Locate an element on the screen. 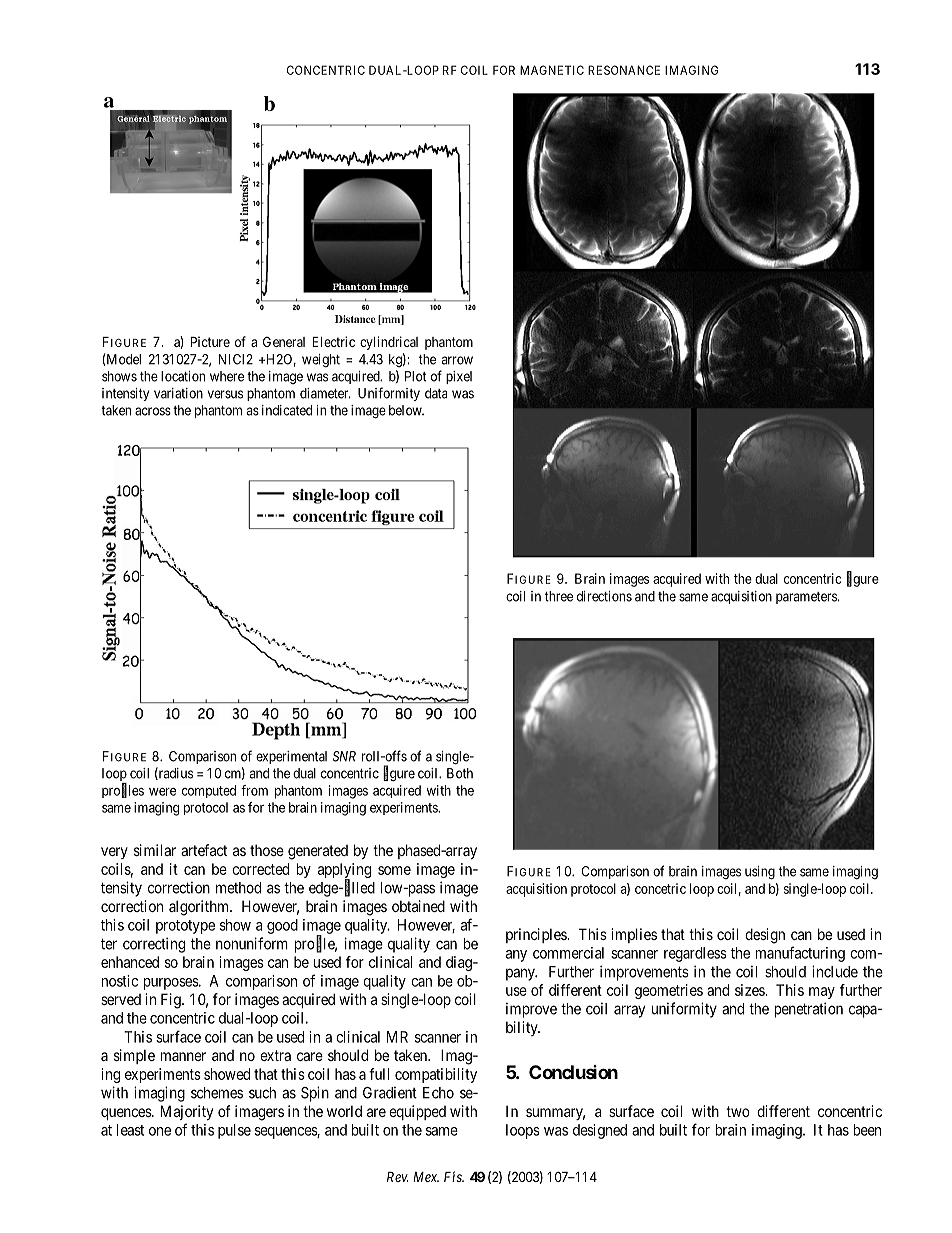 The image size is (952, 1233). two is located at coordinates (738, 1111).
